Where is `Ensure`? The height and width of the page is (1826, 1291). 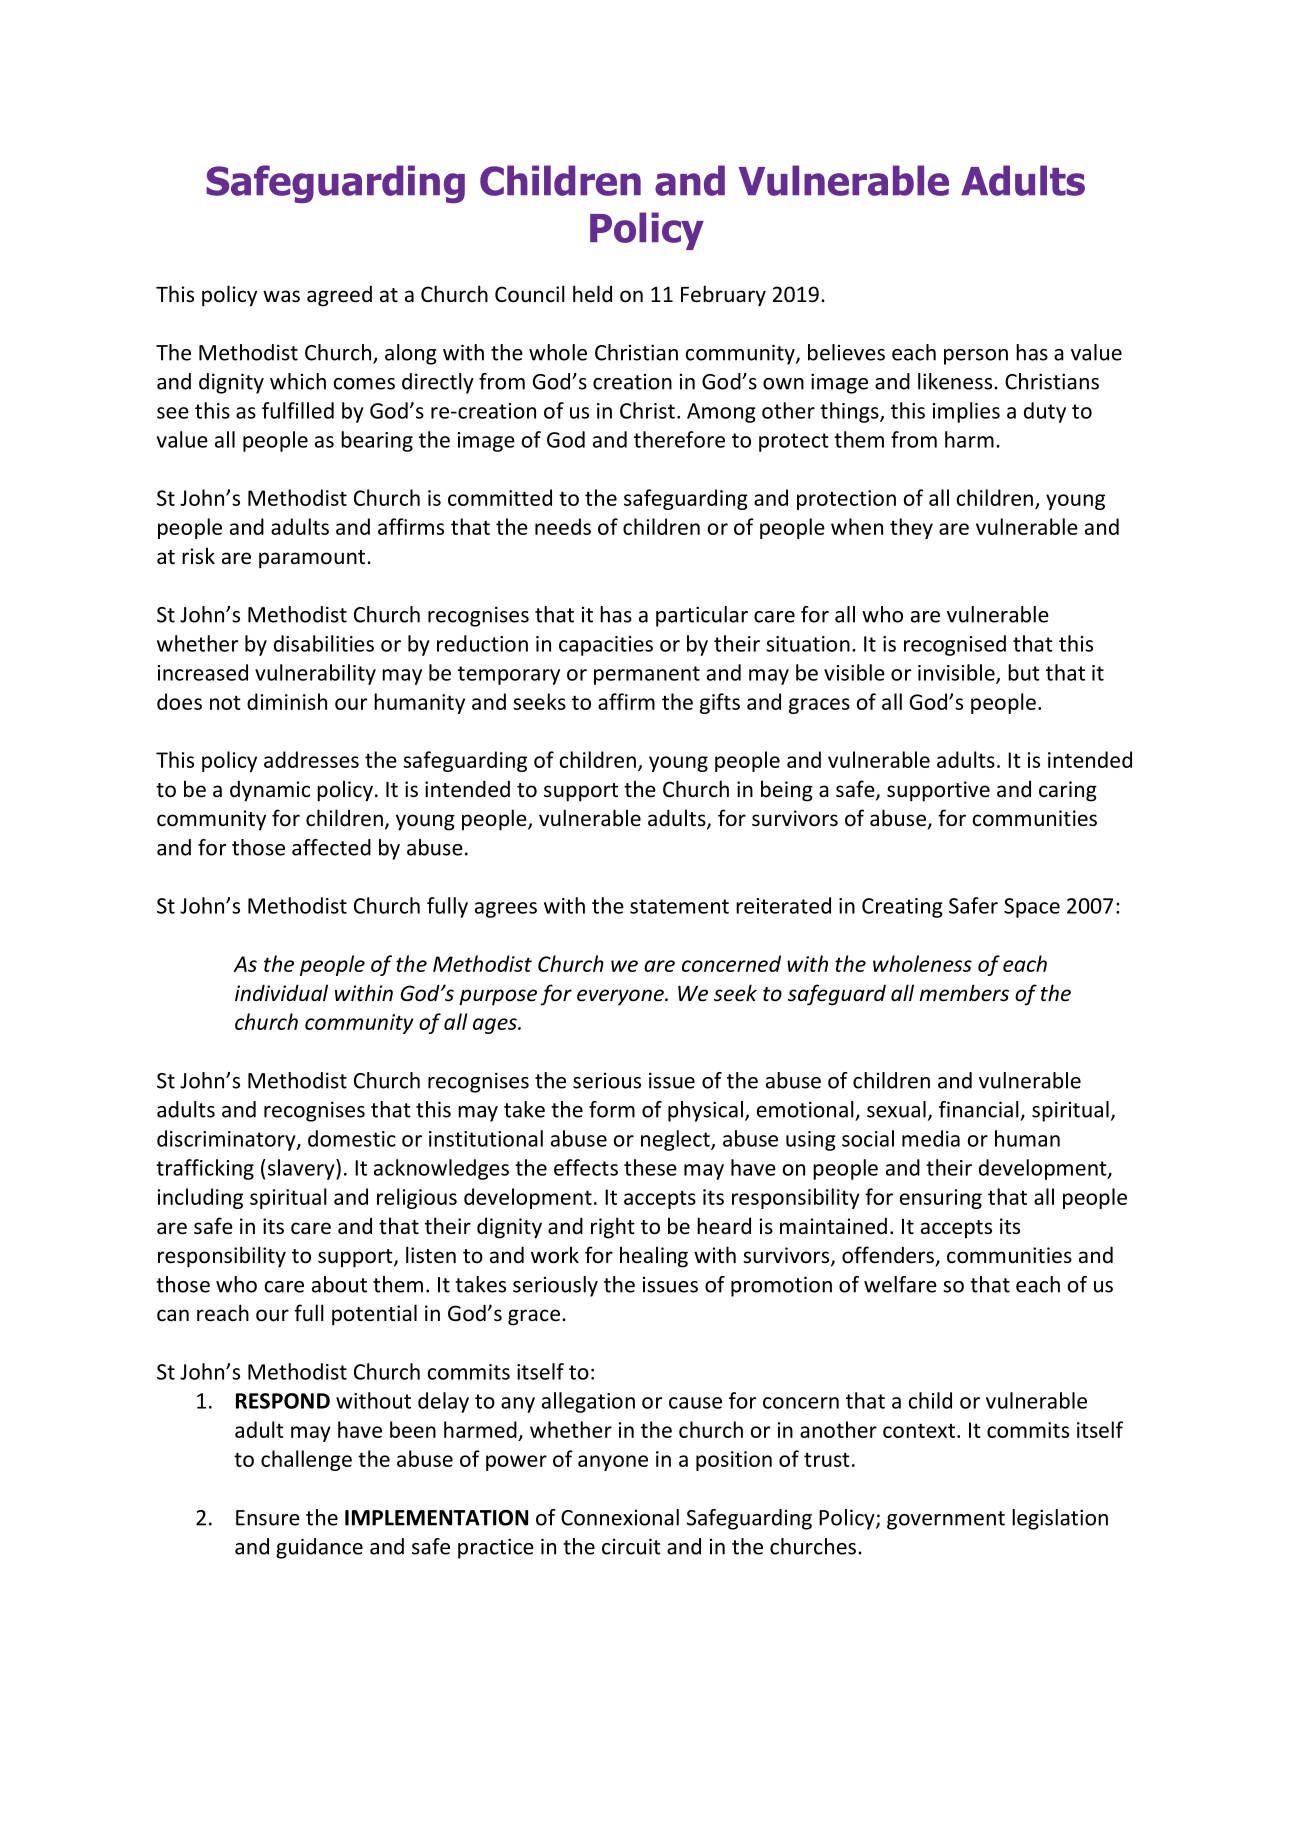 Ensure is located at coordinates (268, 1518).
